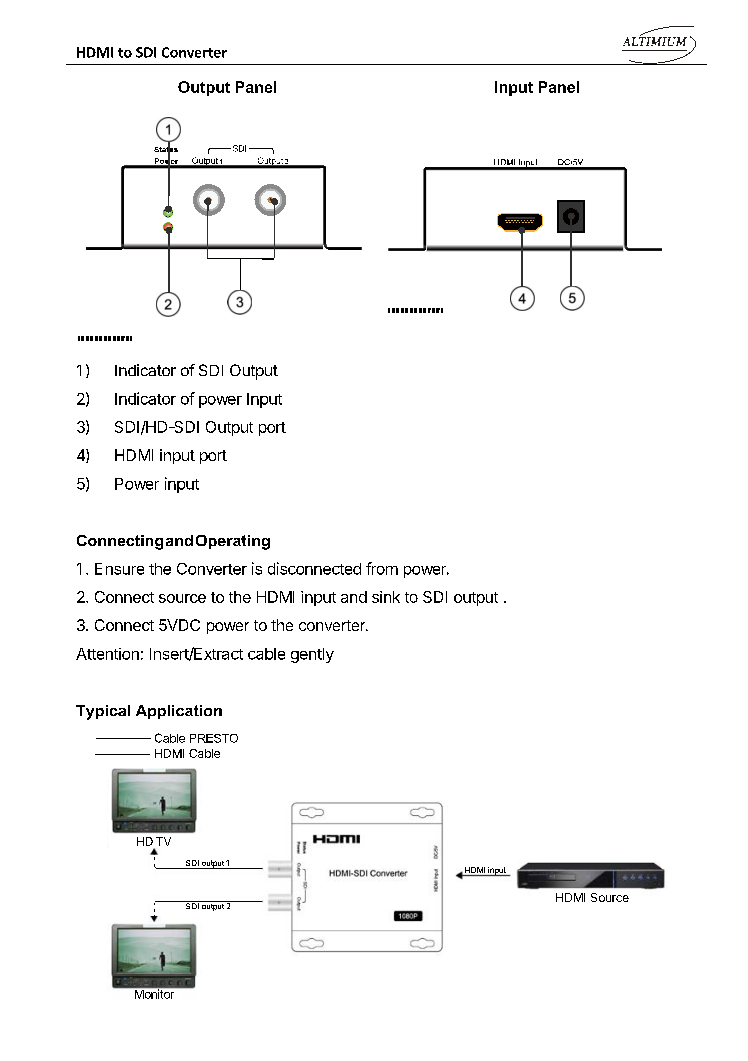 This document has width=748, height=1061. What do you see at coordinates (382, 568) in the document?
I see `from` at bounding box center [382, 568].
